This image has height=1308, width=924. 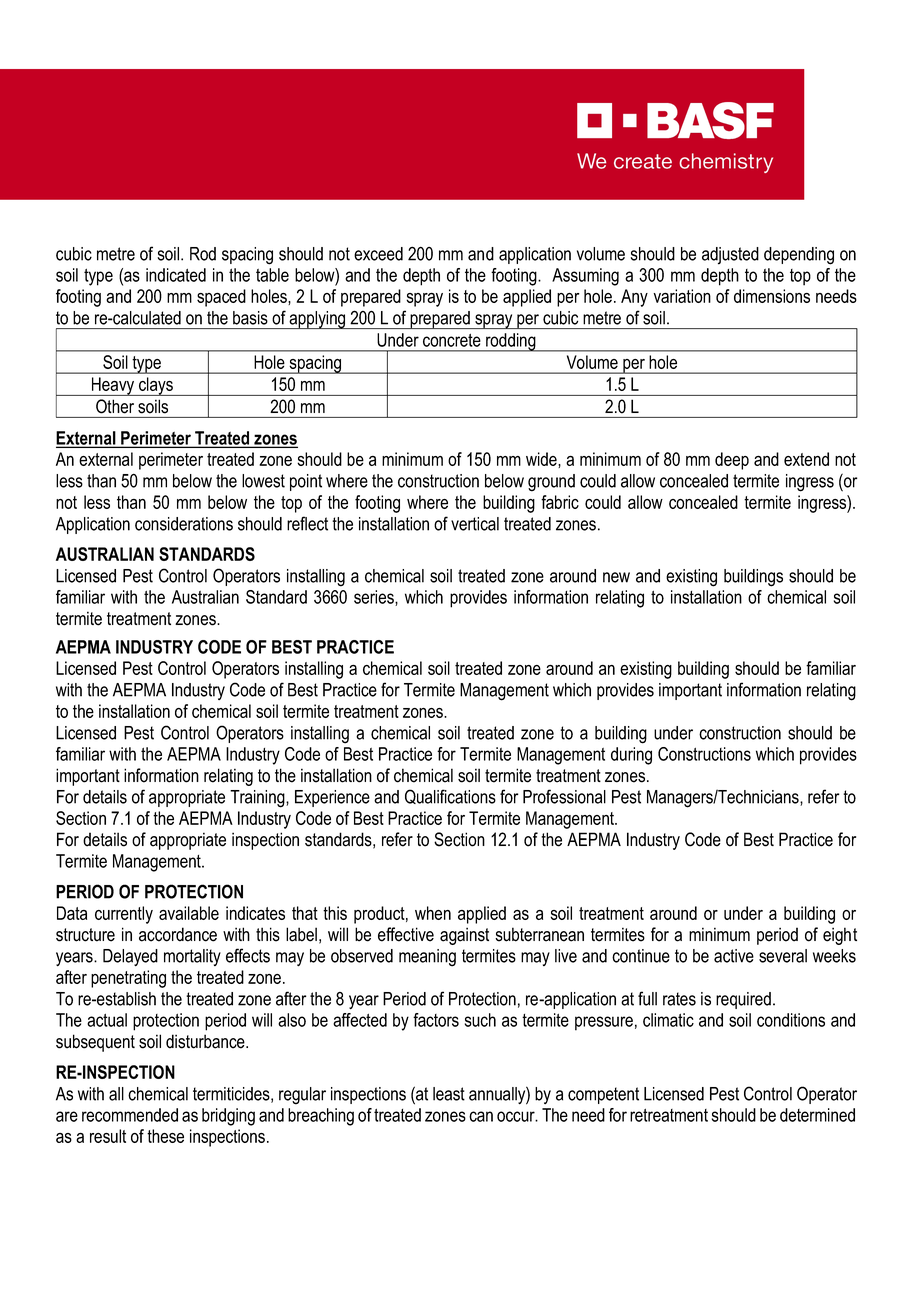 What do you see at coordinates (772, 296) in the image?
I see `dimensions` at bounding box center [772, 296].
